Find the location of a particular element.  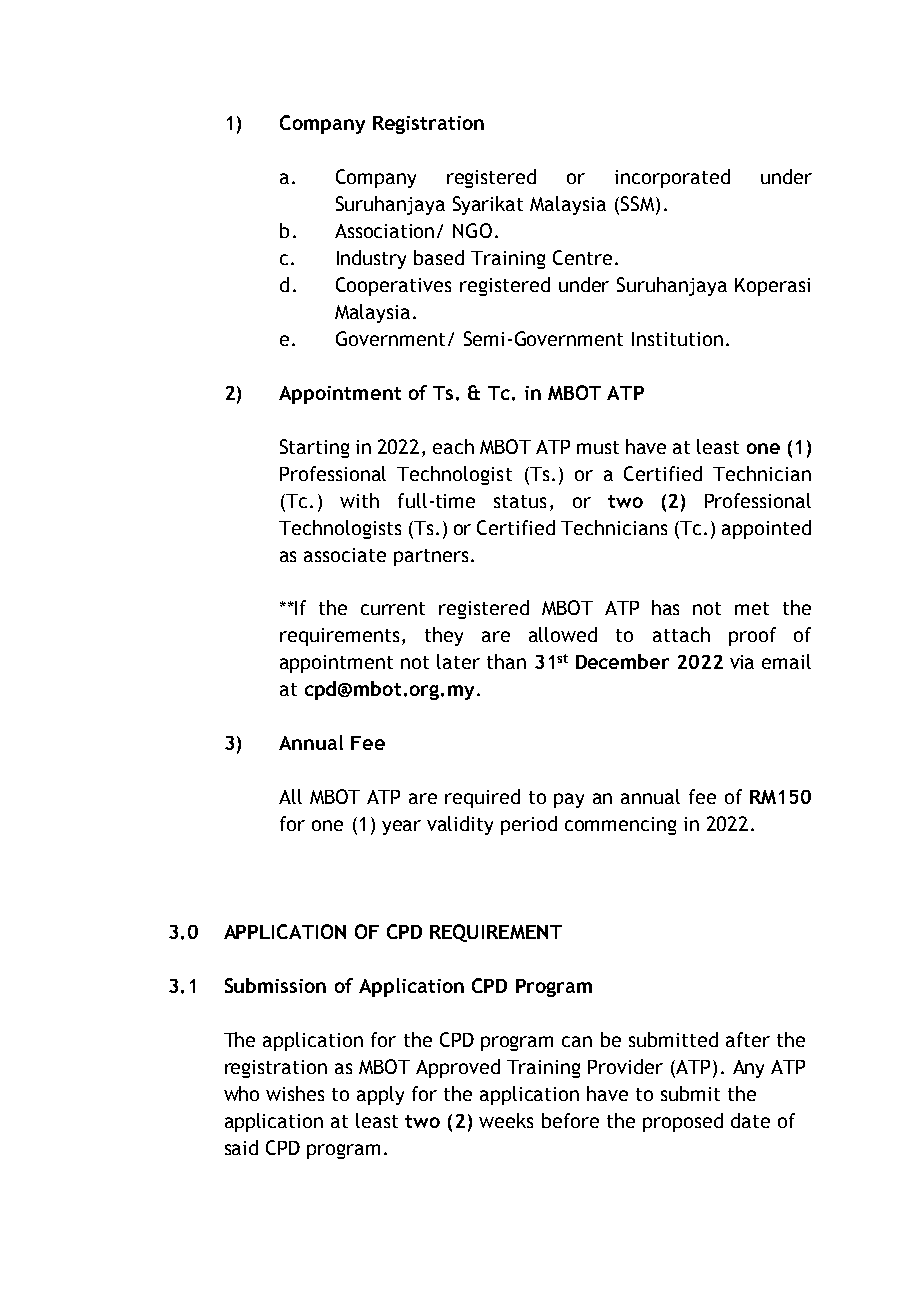

NGO is located at coordinates (472, 230).
